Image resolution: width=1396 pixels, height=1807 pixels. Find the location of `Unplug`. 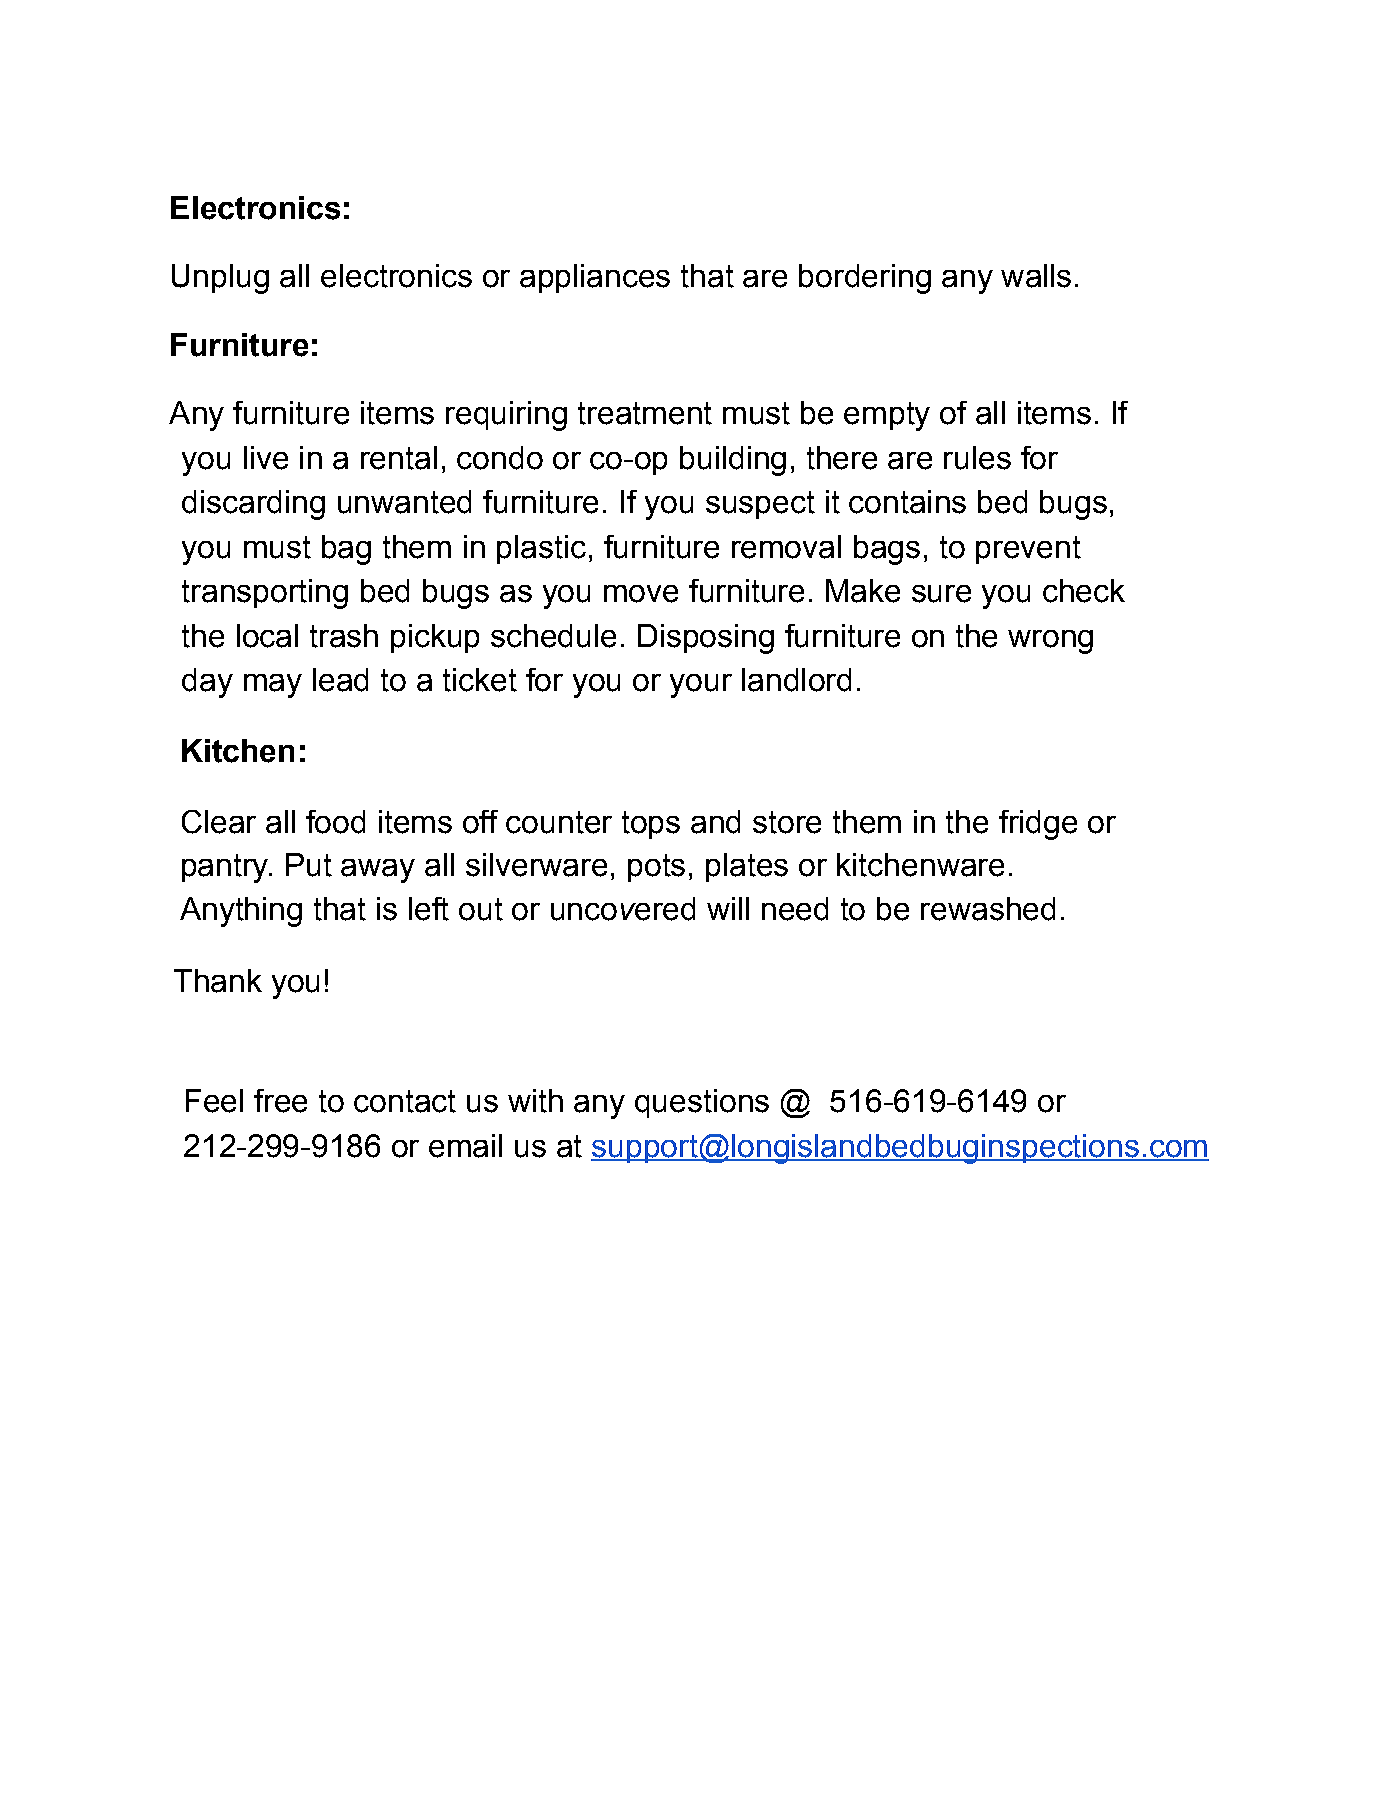

Unplug is located at coordinates (220, 279).
